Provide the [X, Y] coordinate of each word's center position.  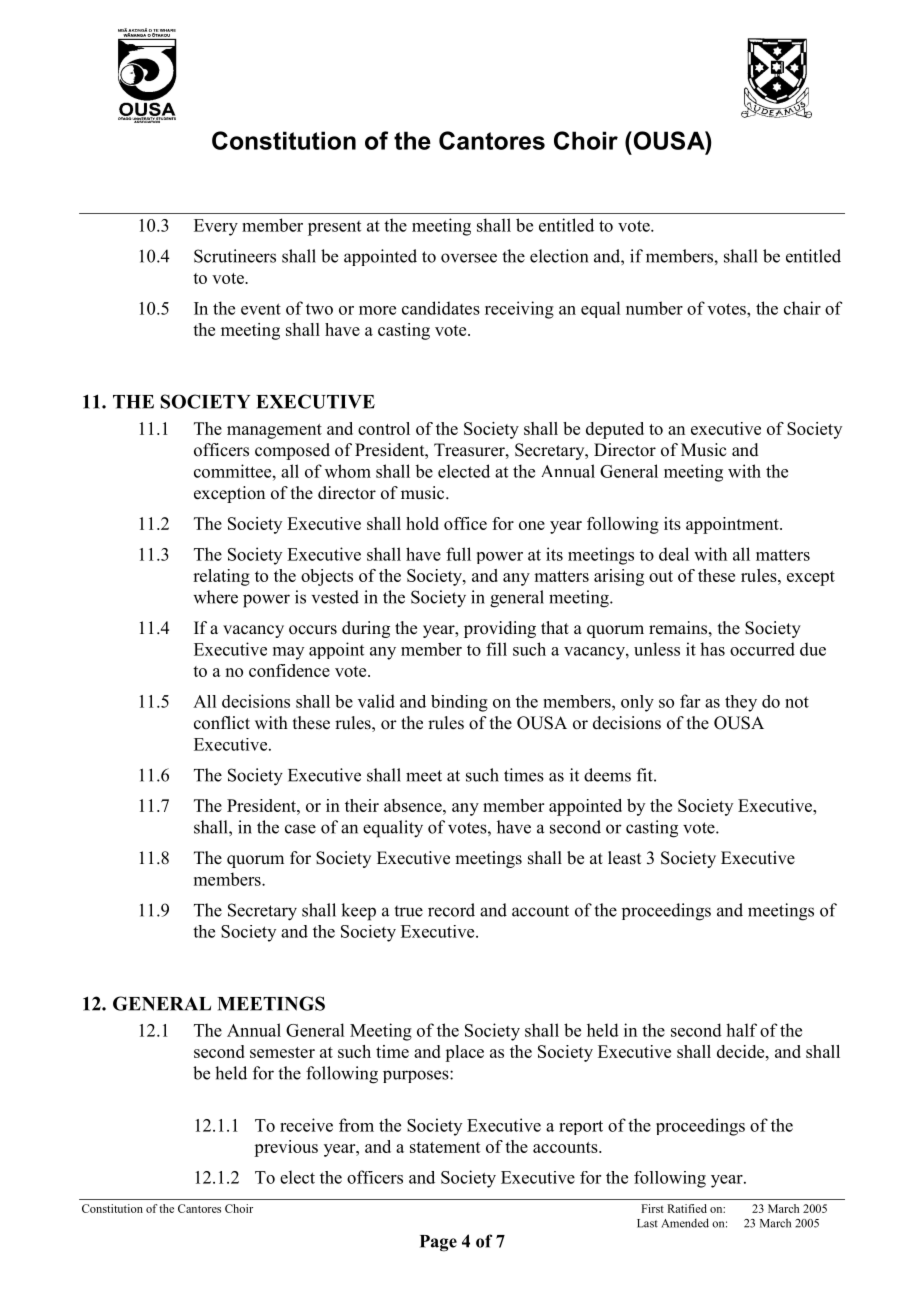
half [741, 1030]
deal [674, 554]
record [451, 910]
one [532, 525]
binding [459, 703]
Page [438, 1243]
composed [292, 451]
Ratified [687, 1208]
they [741, 703]
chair [802, 308]
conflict [222, 723]
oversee [469, 258]
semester [282, 1052]
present [334, 228]
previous [286, 1148]
